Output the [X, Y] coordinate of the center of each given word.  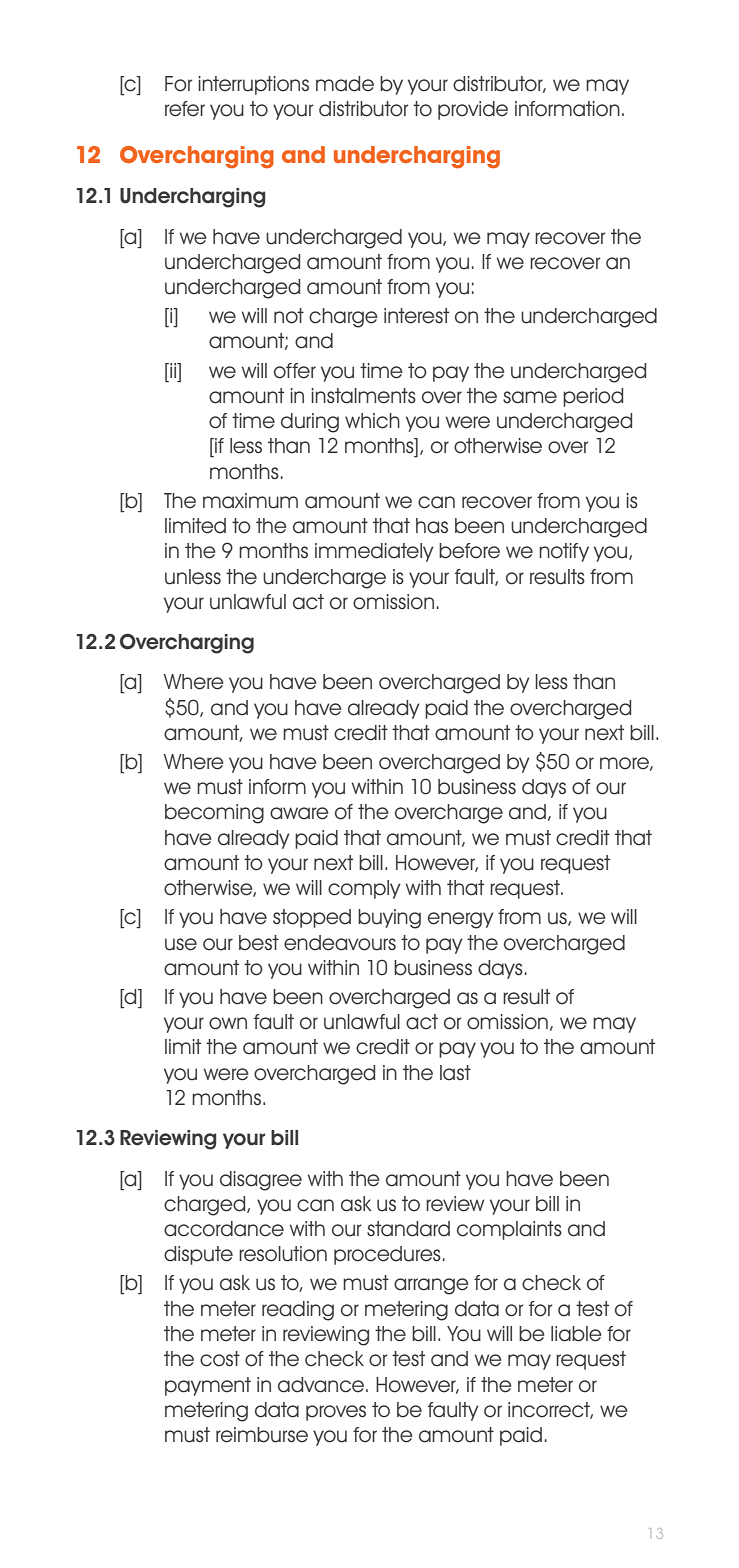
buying [389, 919]
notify [564, 552]
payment [208, 1386]
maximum [250, 501]
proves [336, 1413]
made [345, 84]
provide [473, 110]
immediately [374, 552]
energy [461, 920]
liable [576, 1334]
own [228, 1023]
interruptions [253, 85]
